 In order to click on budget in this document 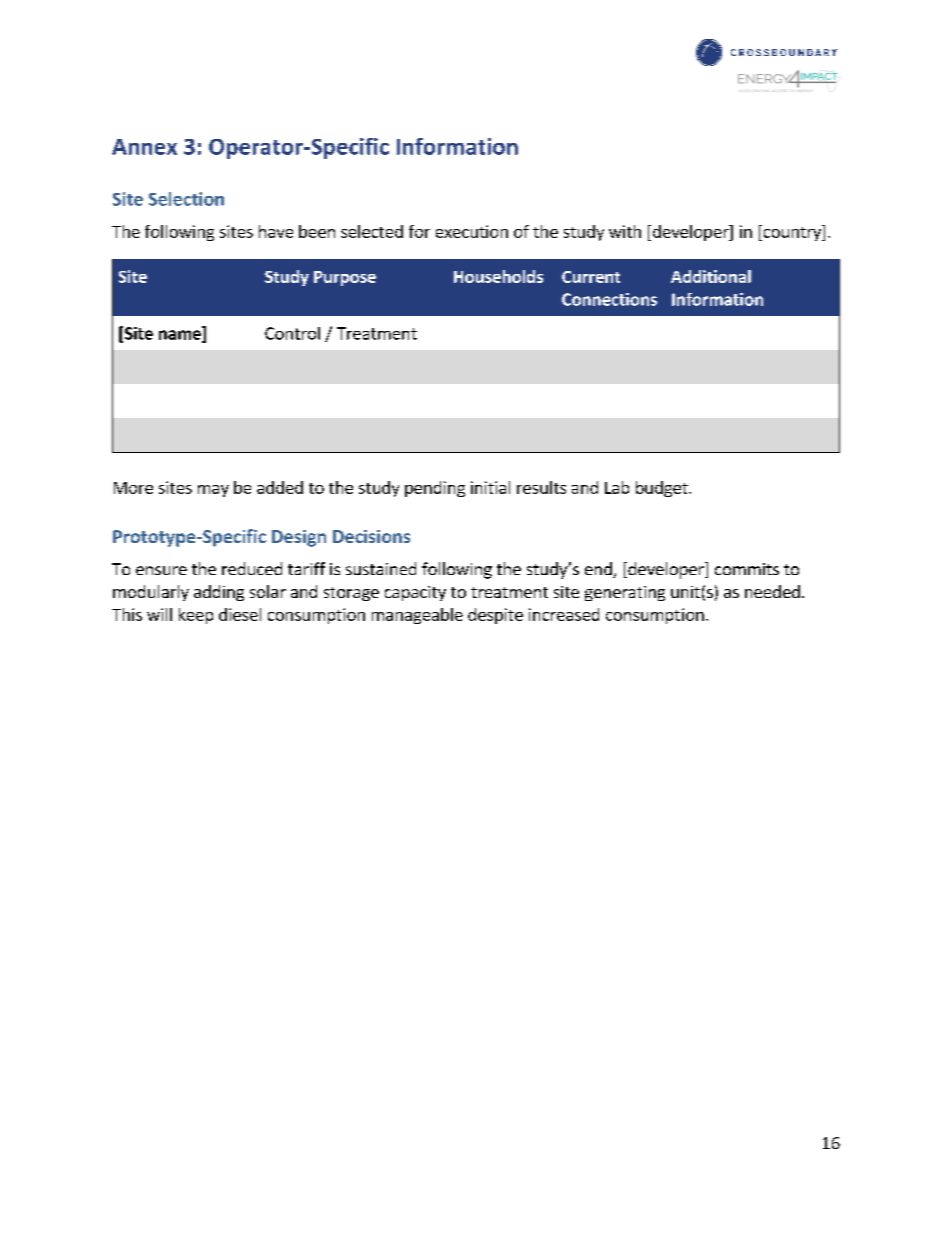, I will do `click(663, 489)`.
